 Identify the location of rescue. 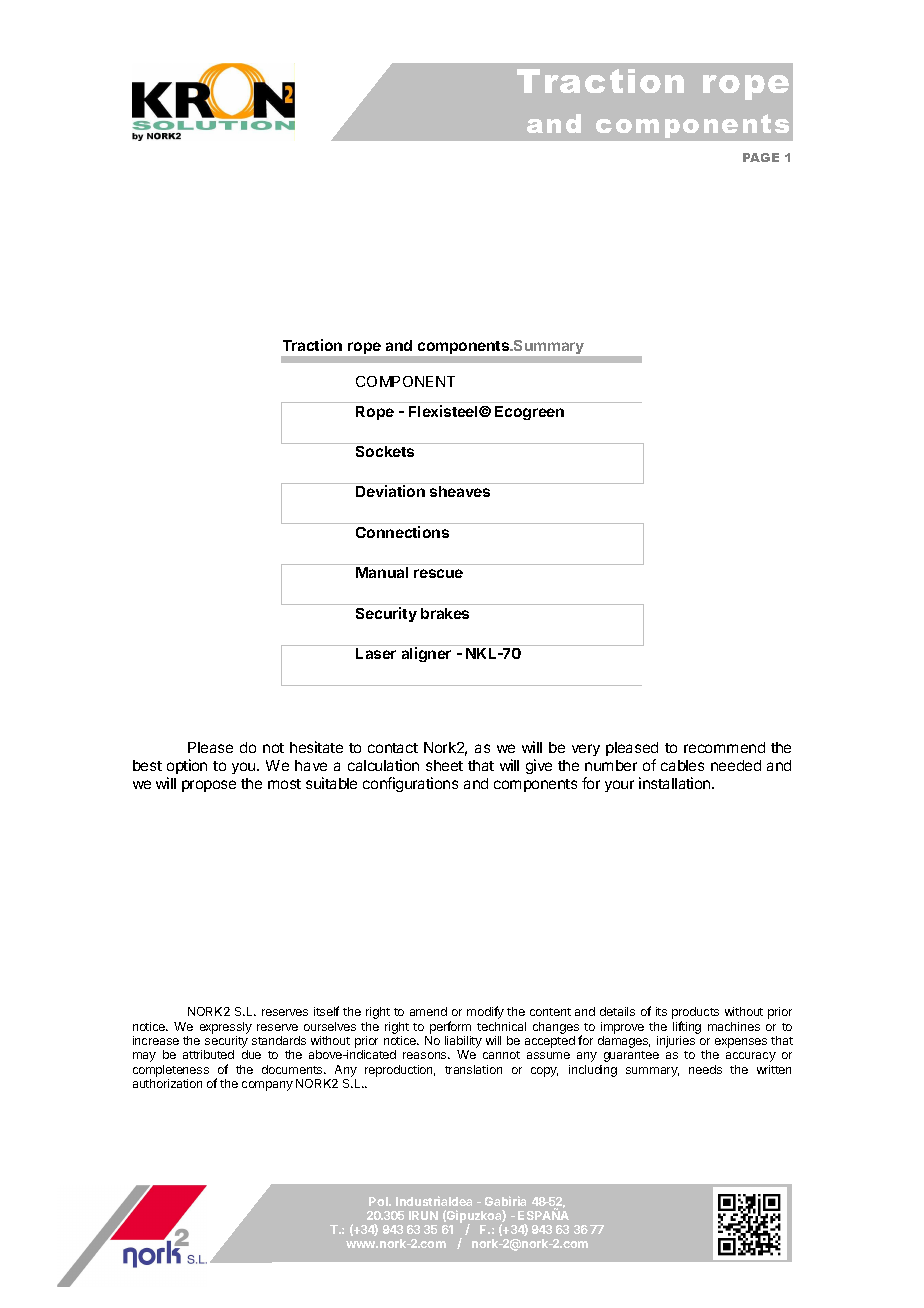
(438, 573).
